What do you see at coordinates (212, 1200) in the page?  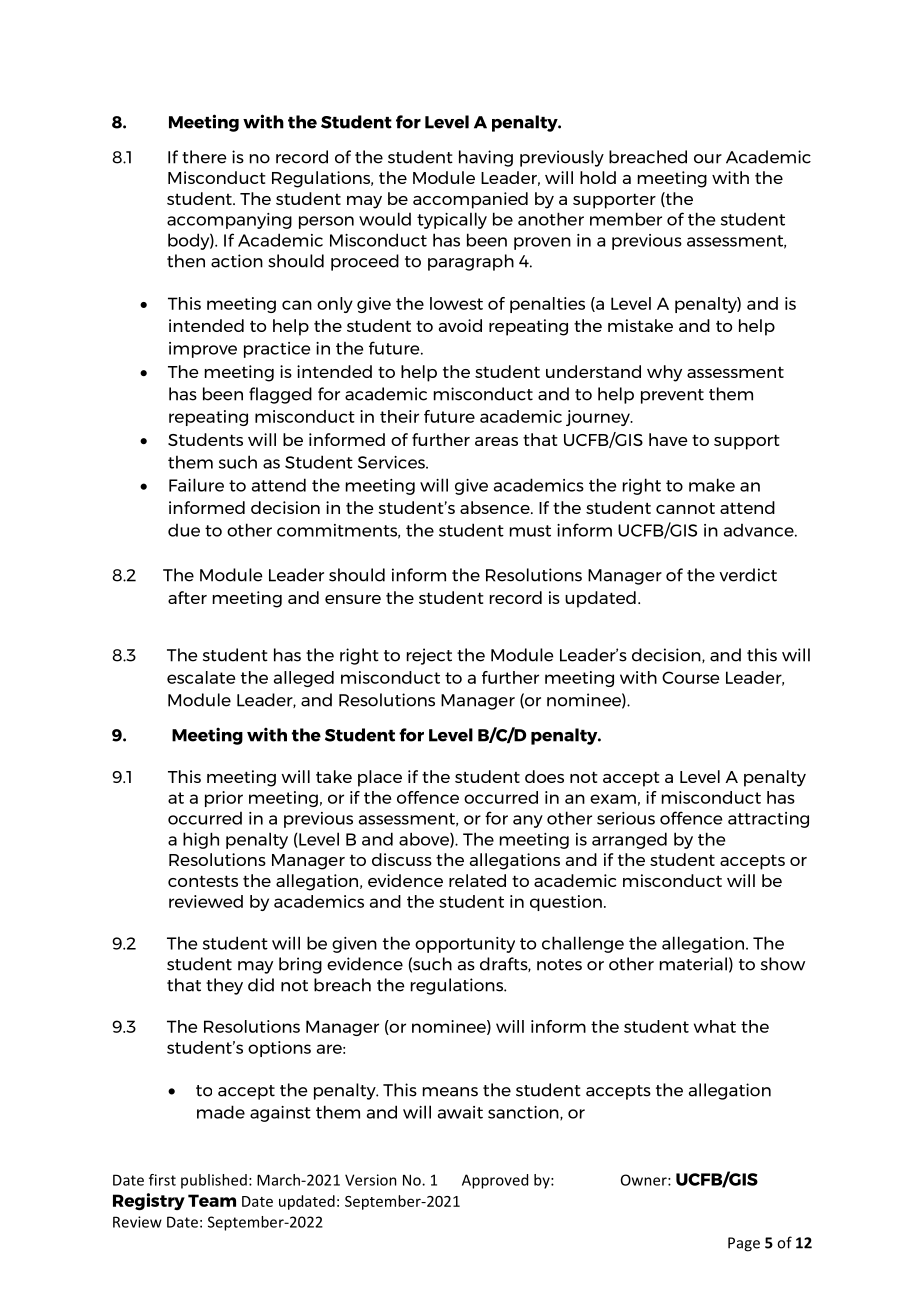 I see `Team` at bounding box center [212, 1200].
